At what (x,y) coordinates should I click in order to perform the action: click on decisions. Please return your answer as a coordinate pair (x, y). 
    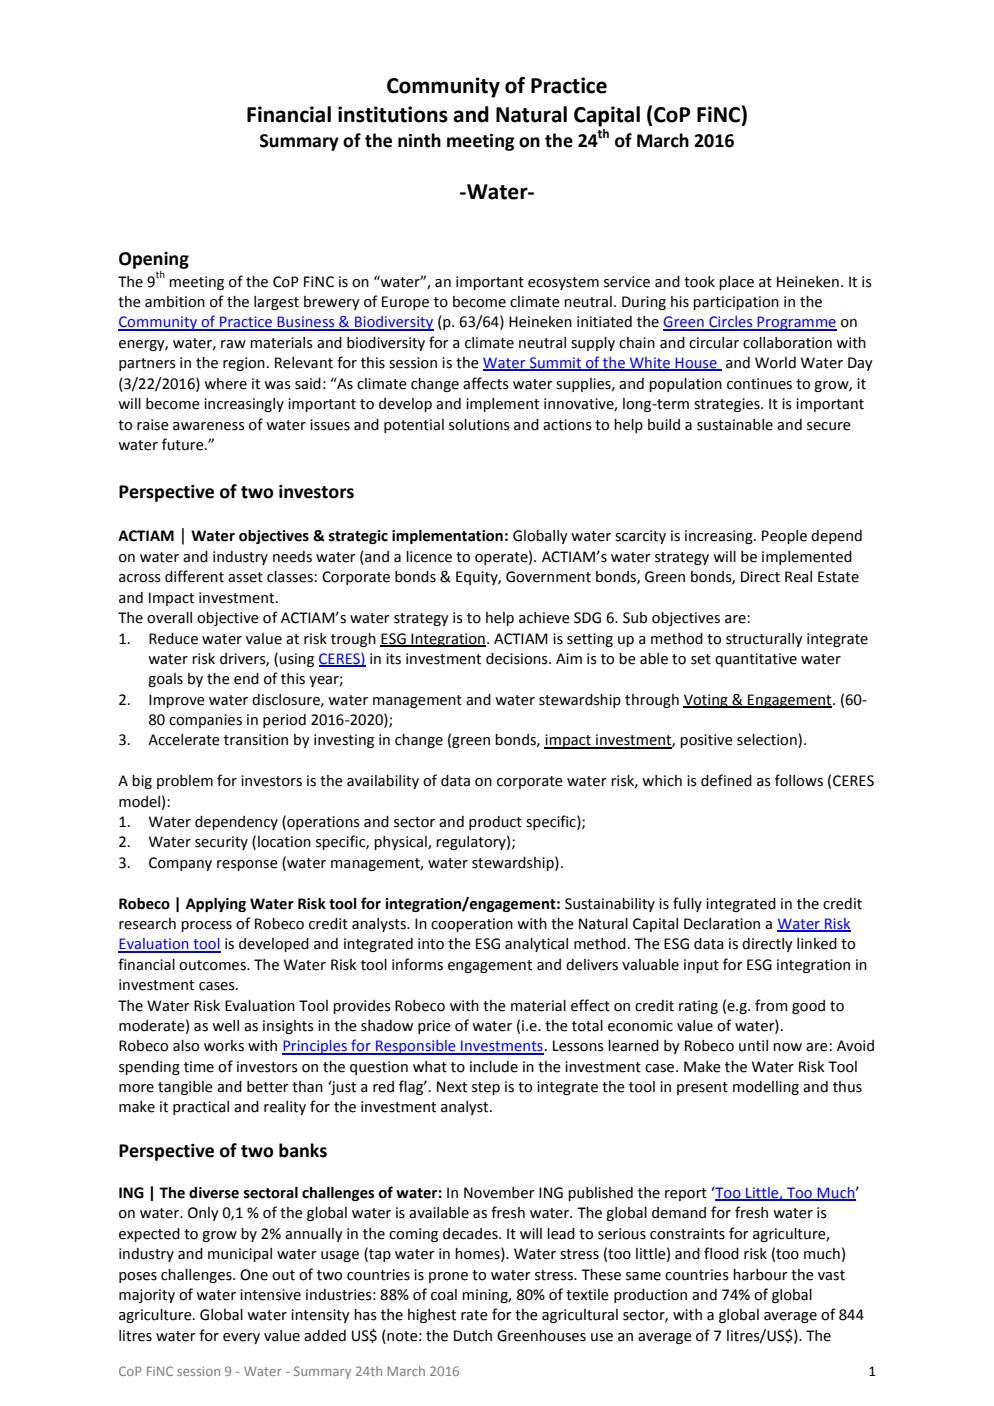
    Looking at the image, I should click on (518, 659).
